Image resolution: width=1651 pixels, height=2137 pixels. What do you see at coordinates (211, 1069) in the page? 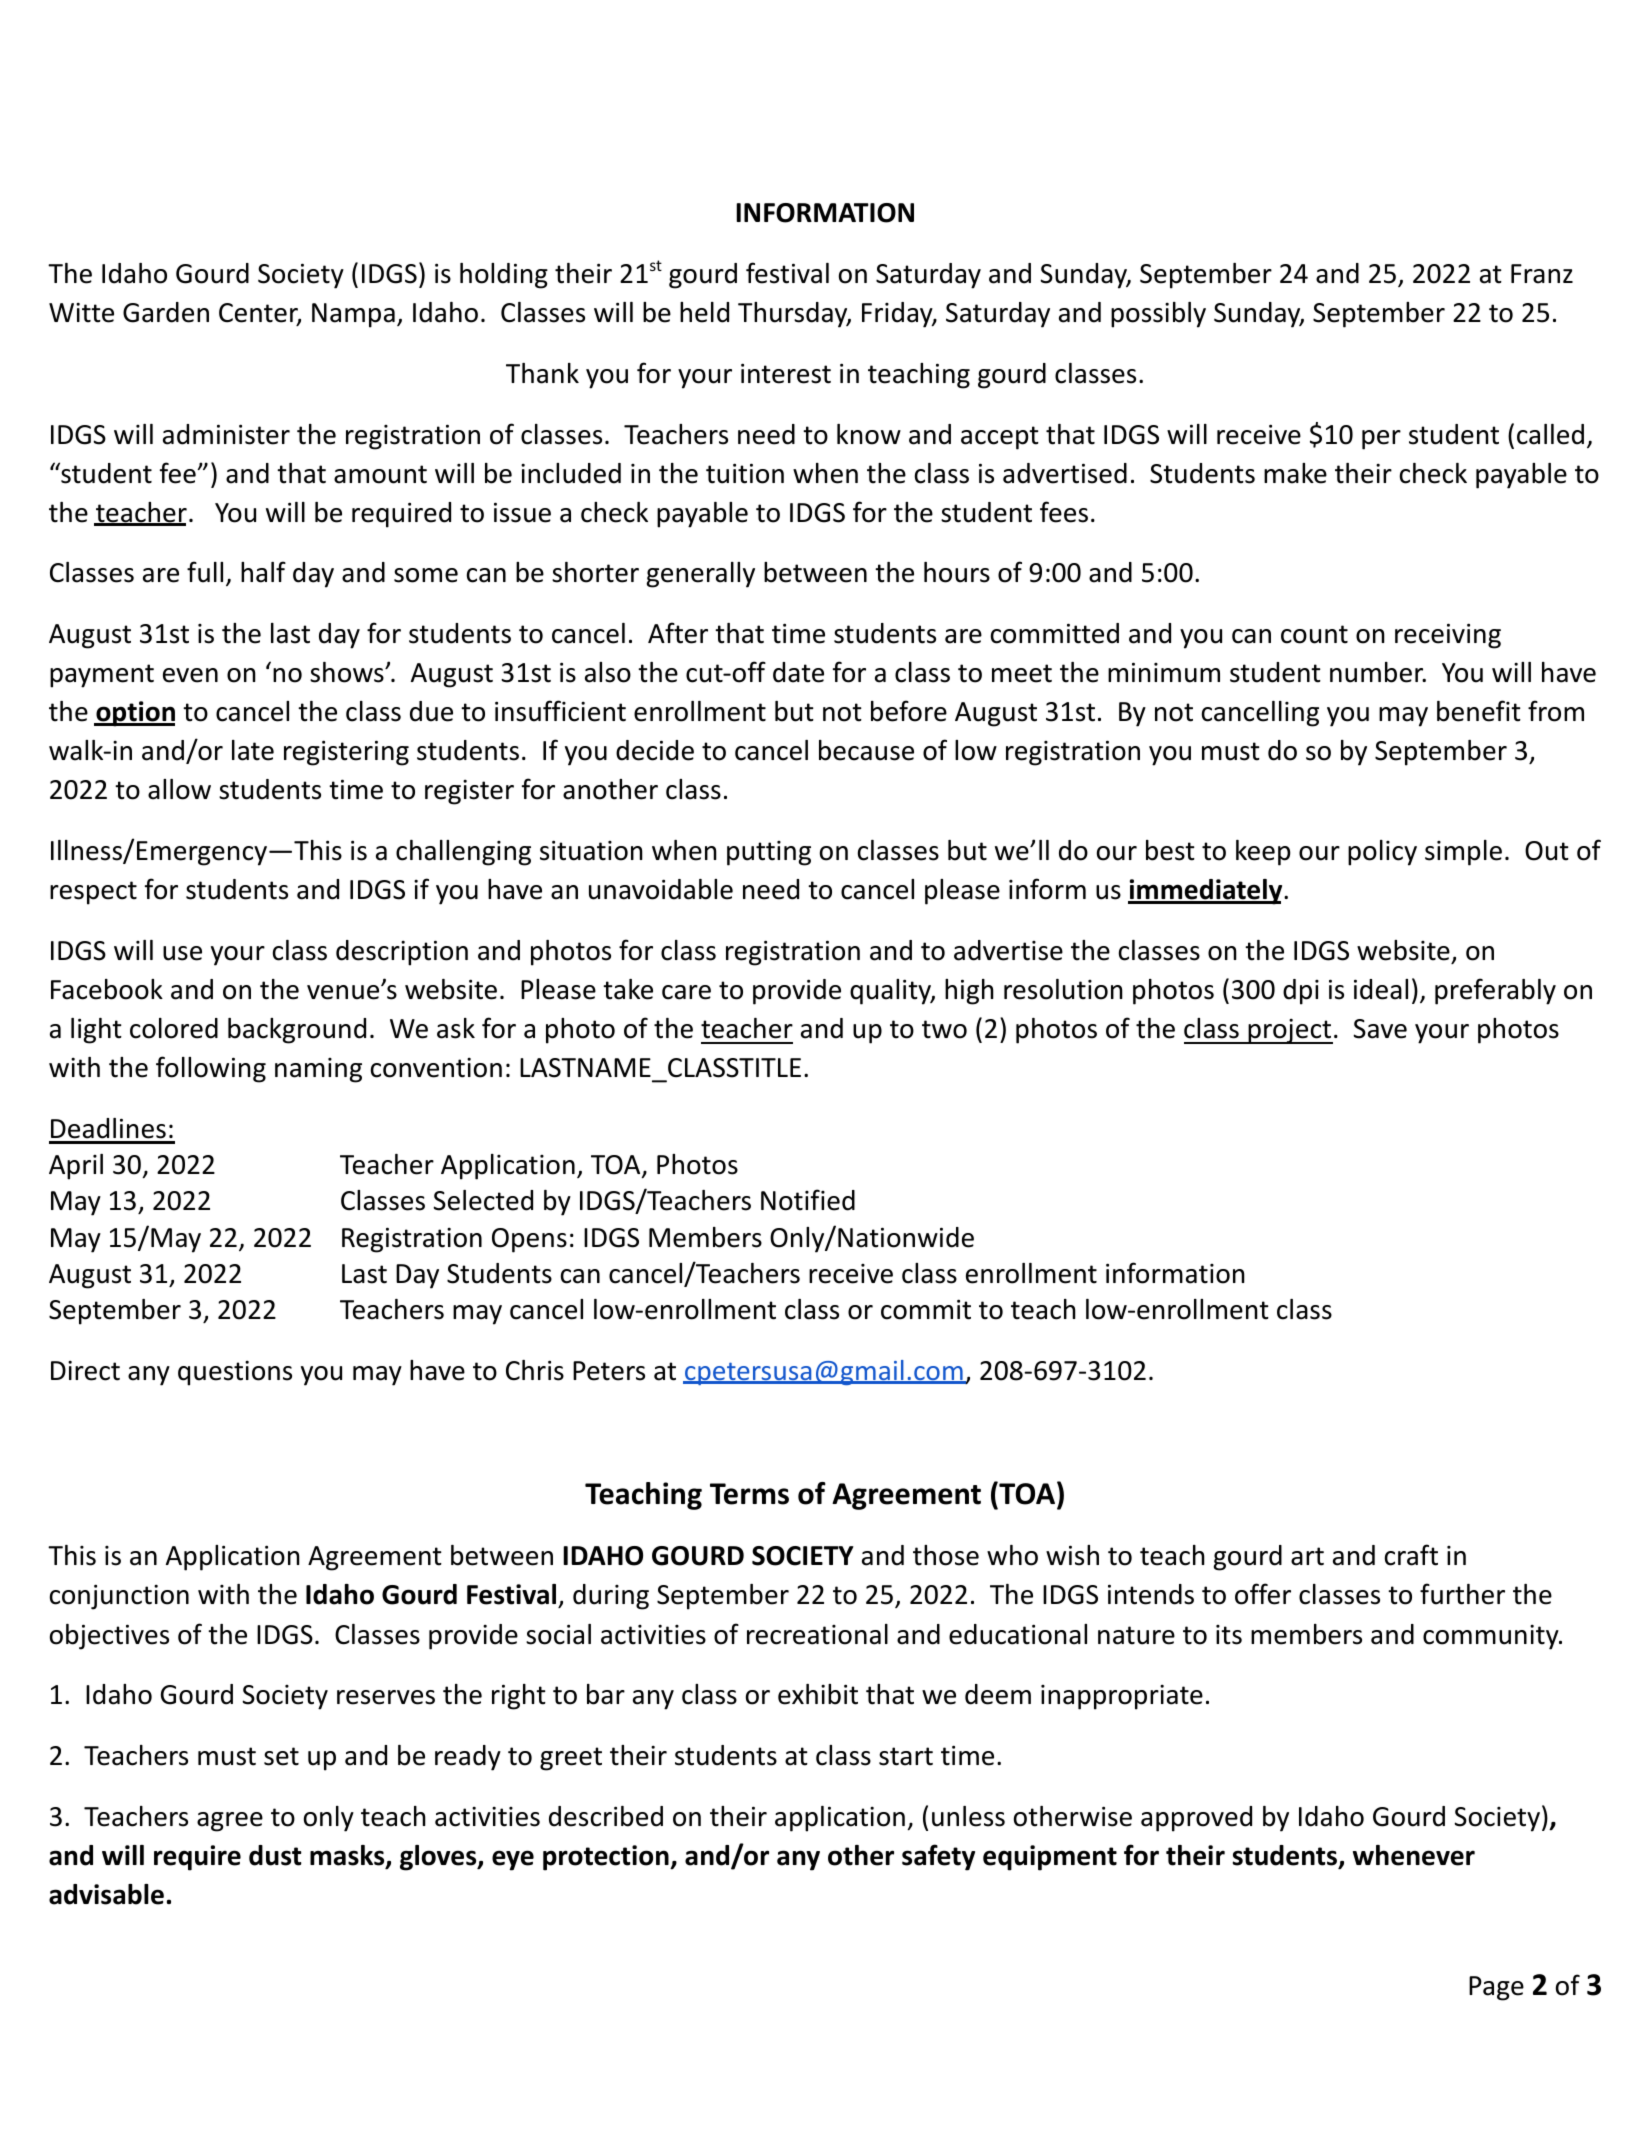
I see `following` at bounding box center [211, 1069].
